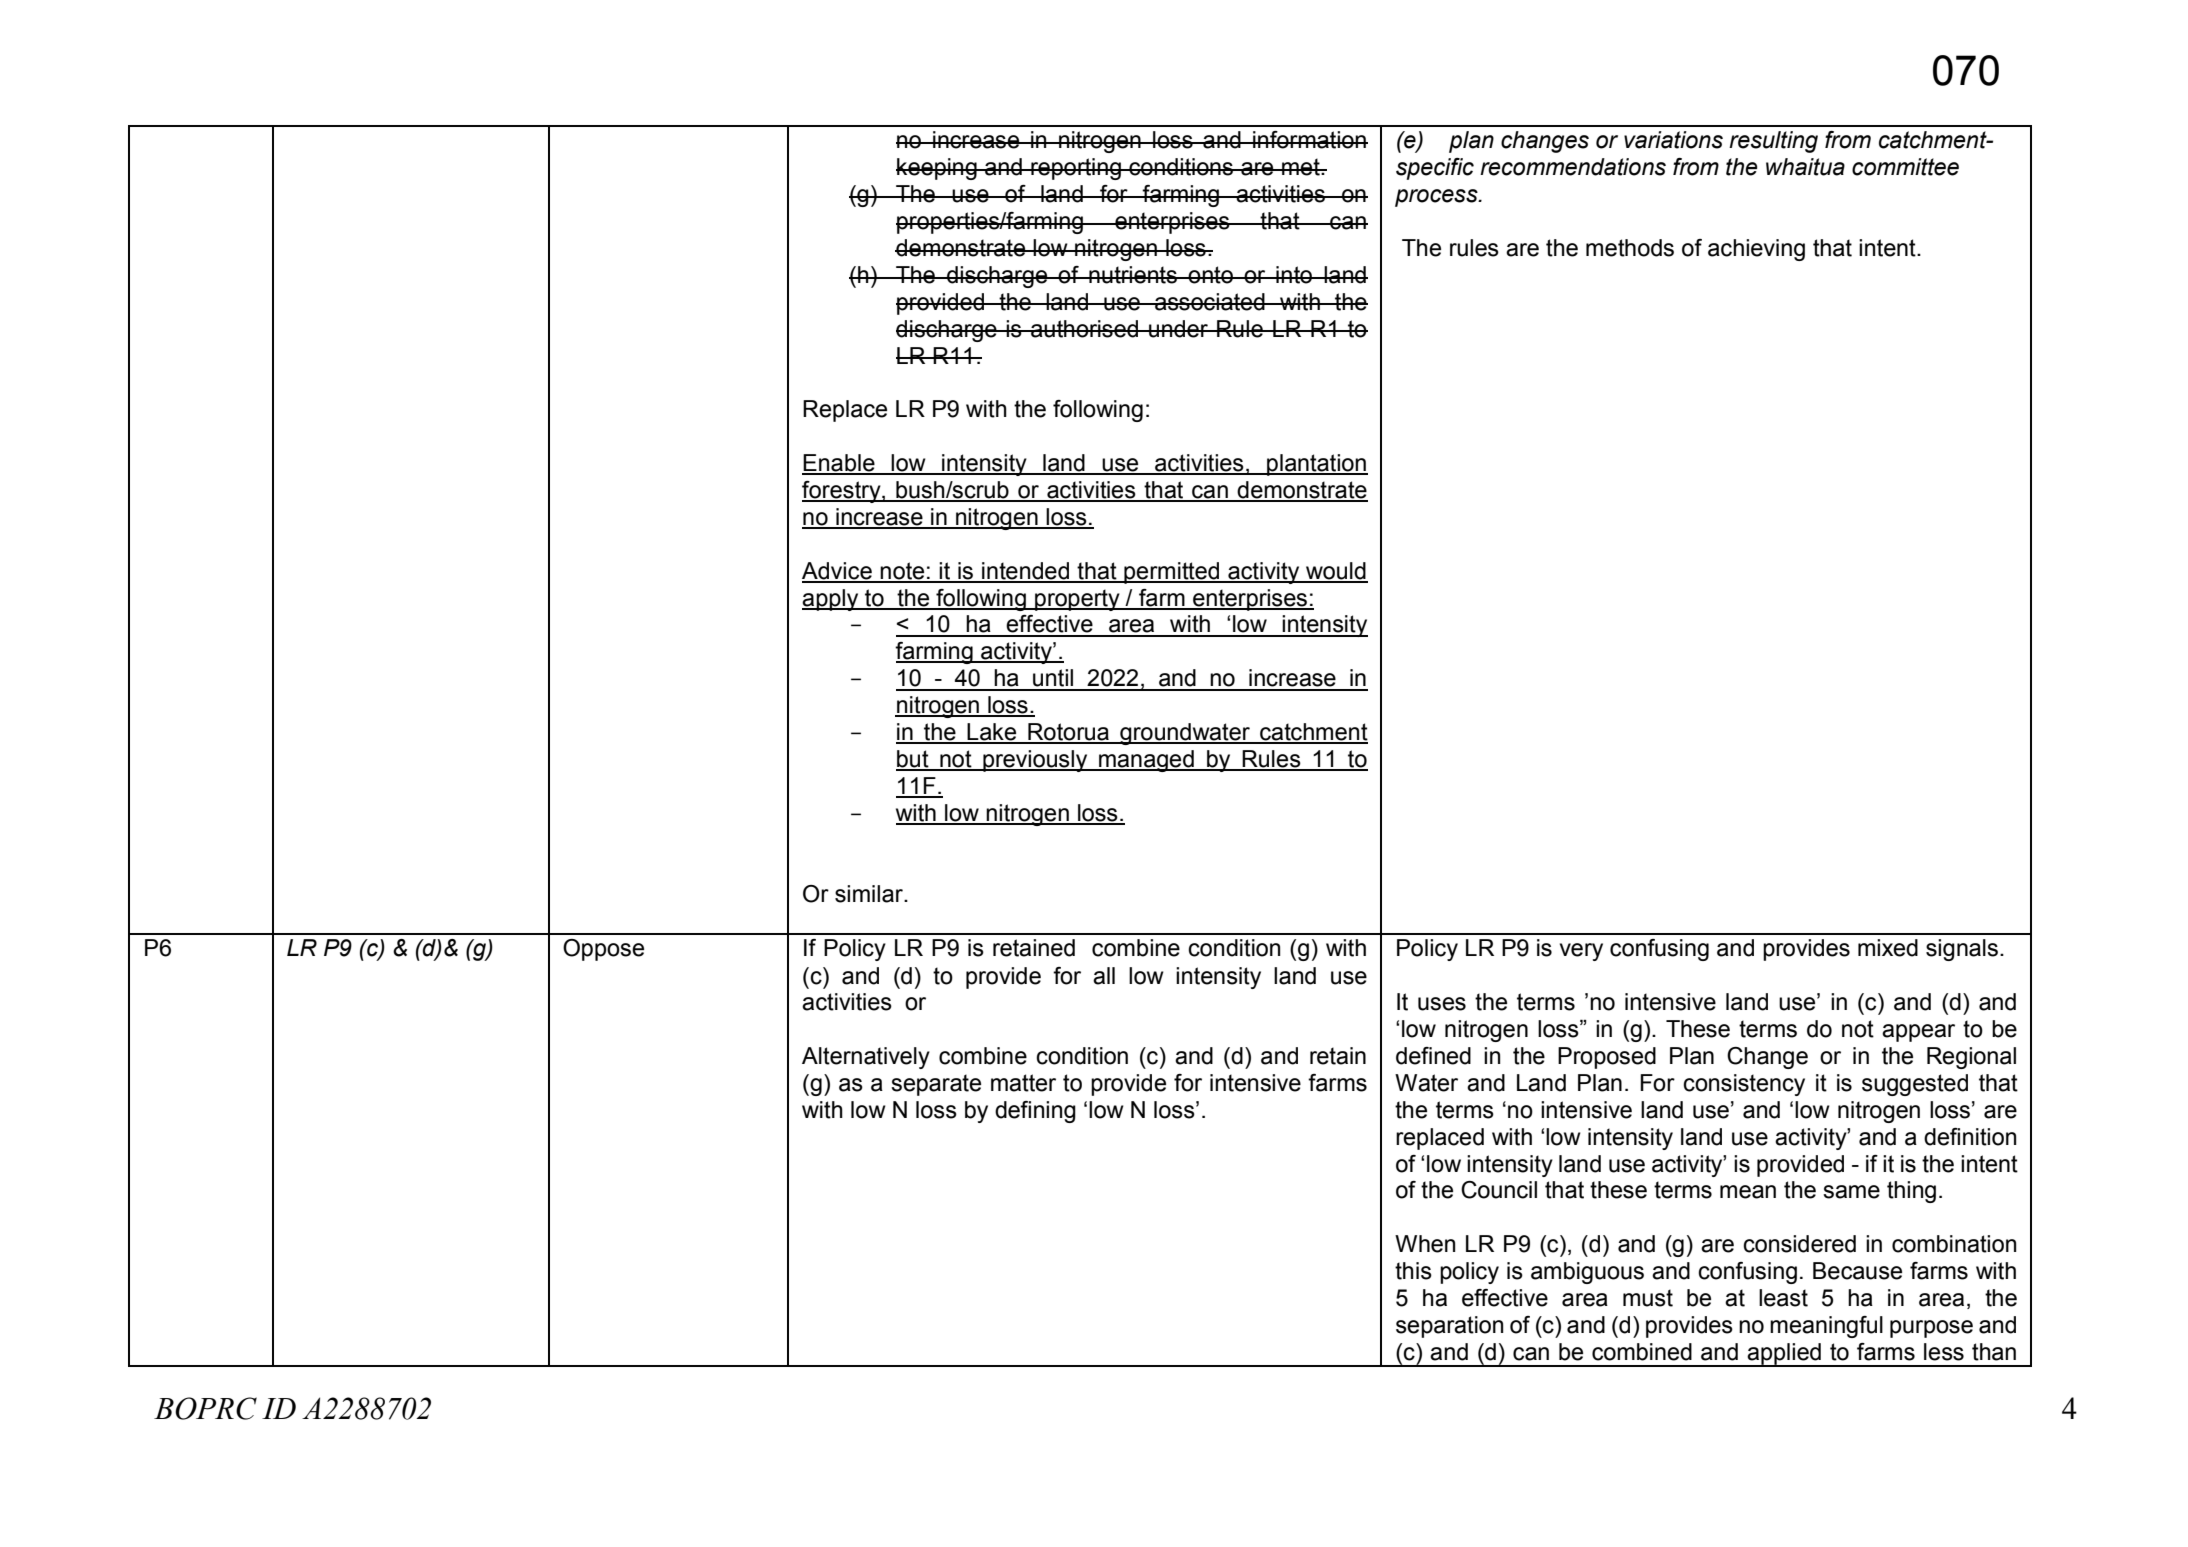  What do you see at coordinates (937, 169) in the page?
I see `keeping` at bounding box center [937, 169].
